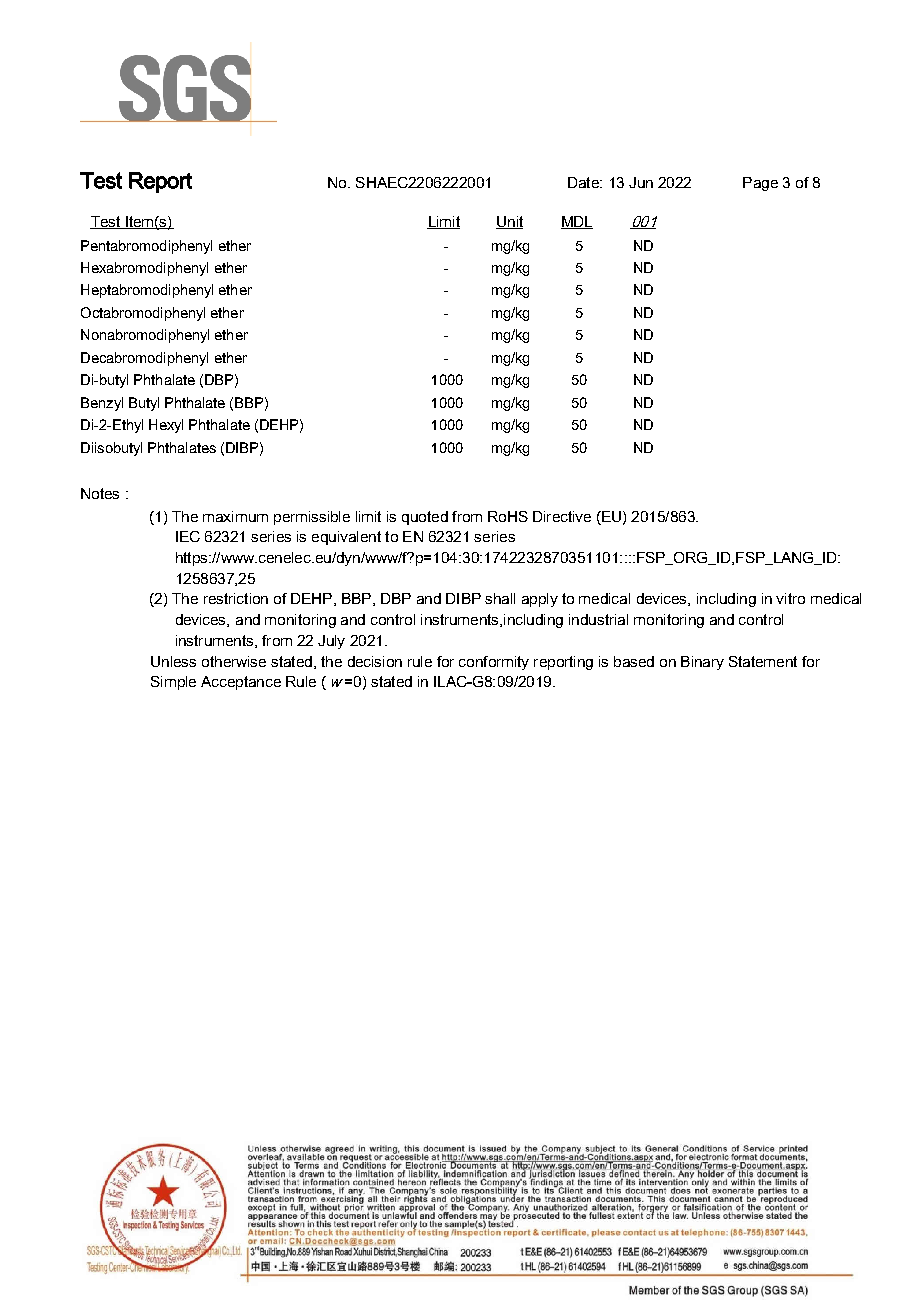 The width and height of the image is (924, 1307). Describe the element at coordinates (641, 182) in the image. I see `Jun` at that location.
